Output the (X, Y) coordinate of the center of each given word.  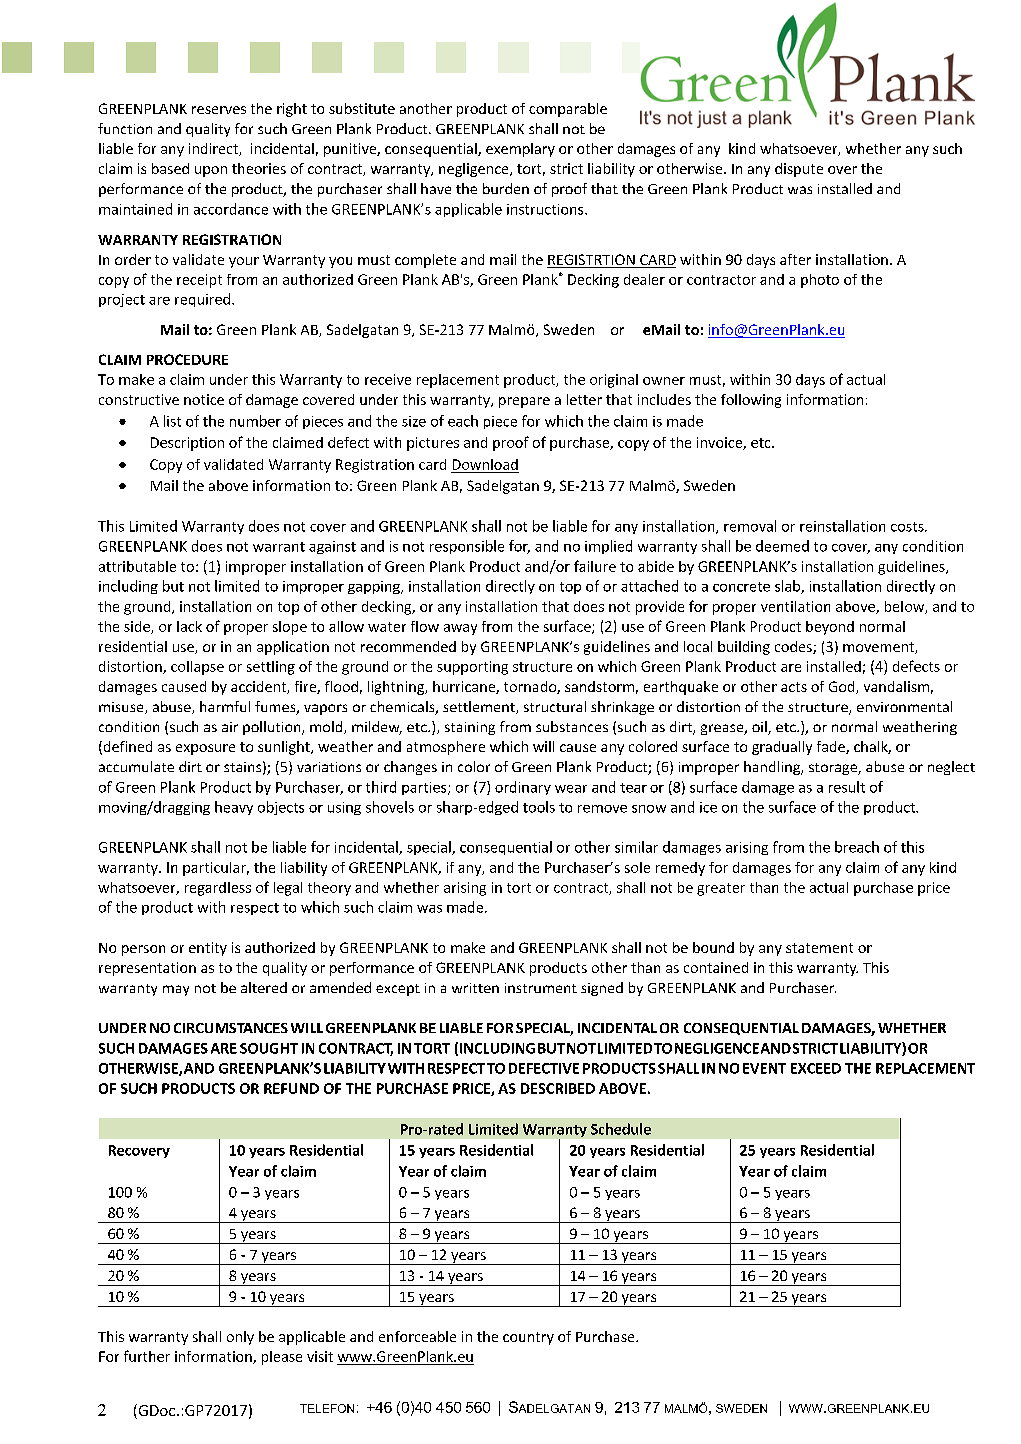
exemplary (520, 150)
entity (208, 949)
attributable (137, 566)
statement (819, 948)
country (528, 1338)
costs (908, 527)
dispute (799, 170)
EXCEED (816, 1068)
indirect (214, 149)
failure (595, 566)
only (240, 1338)
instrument (541, 988)
